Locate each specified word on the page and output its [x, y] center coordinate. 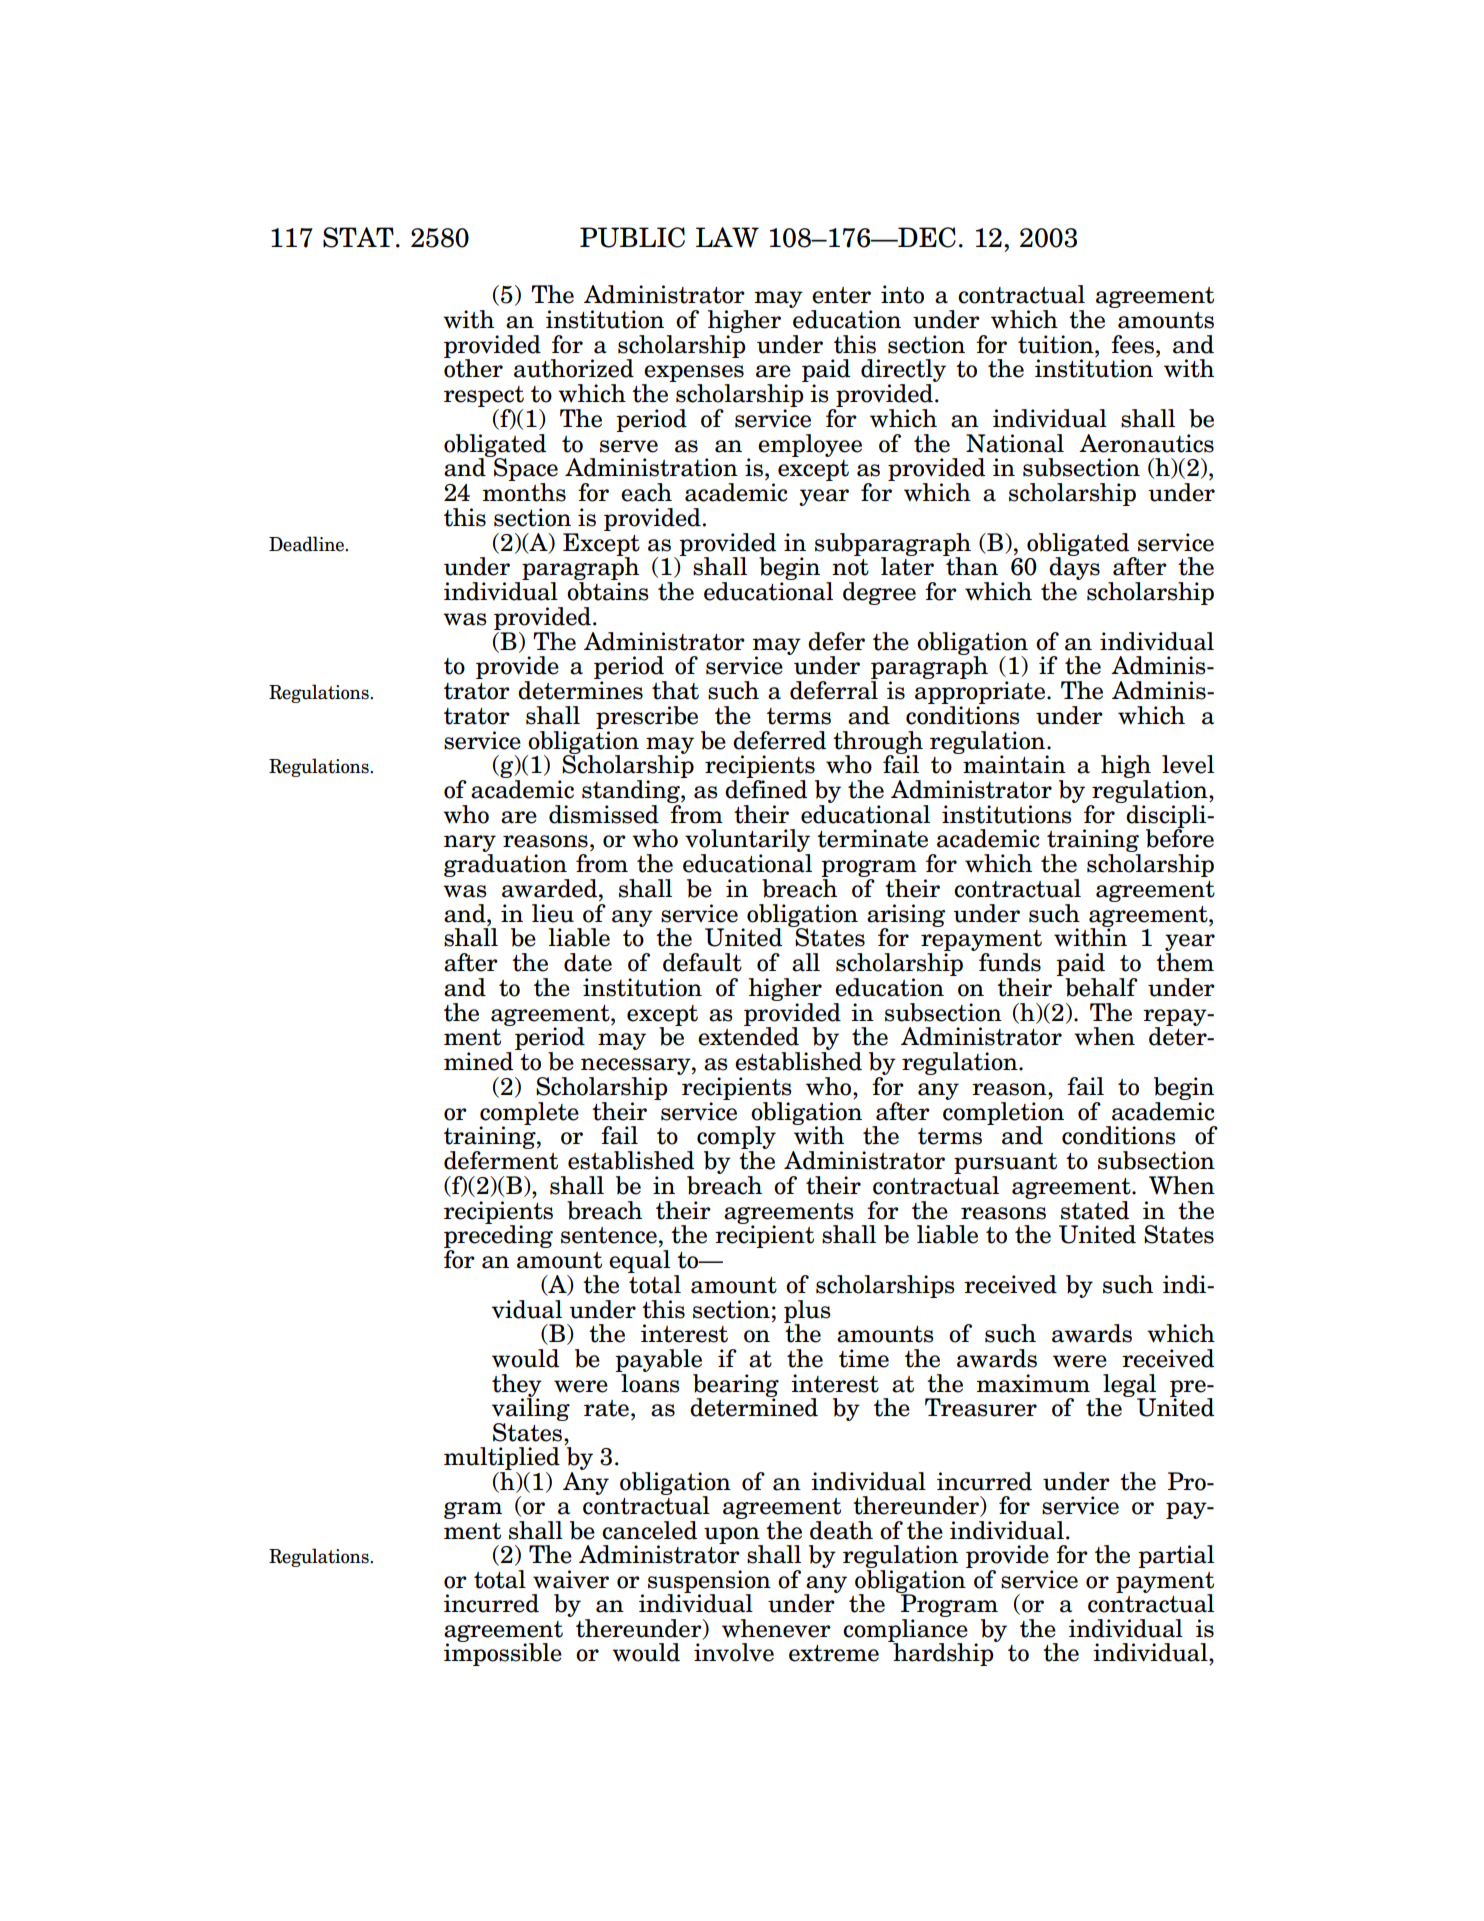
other [473, 367]
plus [807, 1312]
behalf [1101, 987]
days [1074, 569]
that [675, 690]
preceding [498, 1237]
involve [734, 1652]
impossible [503, 1653]
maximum [1033, 1383]
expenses [693, 375]
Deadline [307, 544]
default [702, 962]
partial [1176, 1556]
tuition [1057, 344]
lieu [553, 913]
